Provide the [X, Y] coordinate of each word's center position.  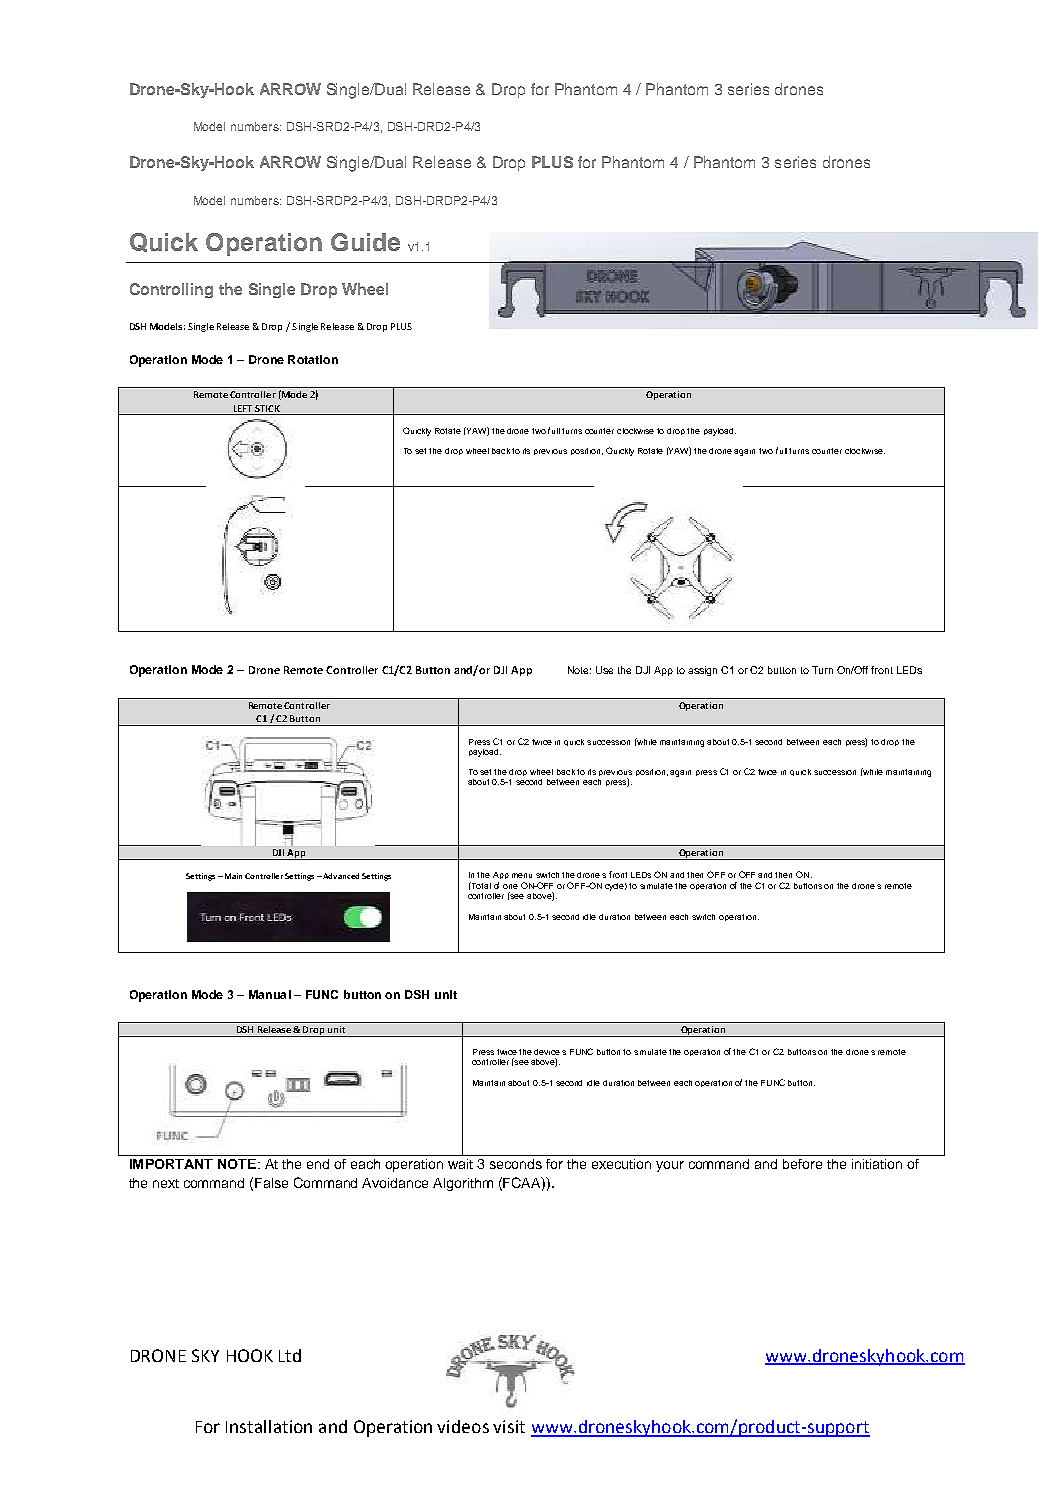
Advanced [340, 876]
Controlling [171, 290]
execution [621, 1164]
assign [702, 671]
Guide [365, 242]
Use [604, 670]
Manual [270, 994]
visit [509, 1426]
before [802, 1164]
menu [522, 875]
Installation [269, 1426]
